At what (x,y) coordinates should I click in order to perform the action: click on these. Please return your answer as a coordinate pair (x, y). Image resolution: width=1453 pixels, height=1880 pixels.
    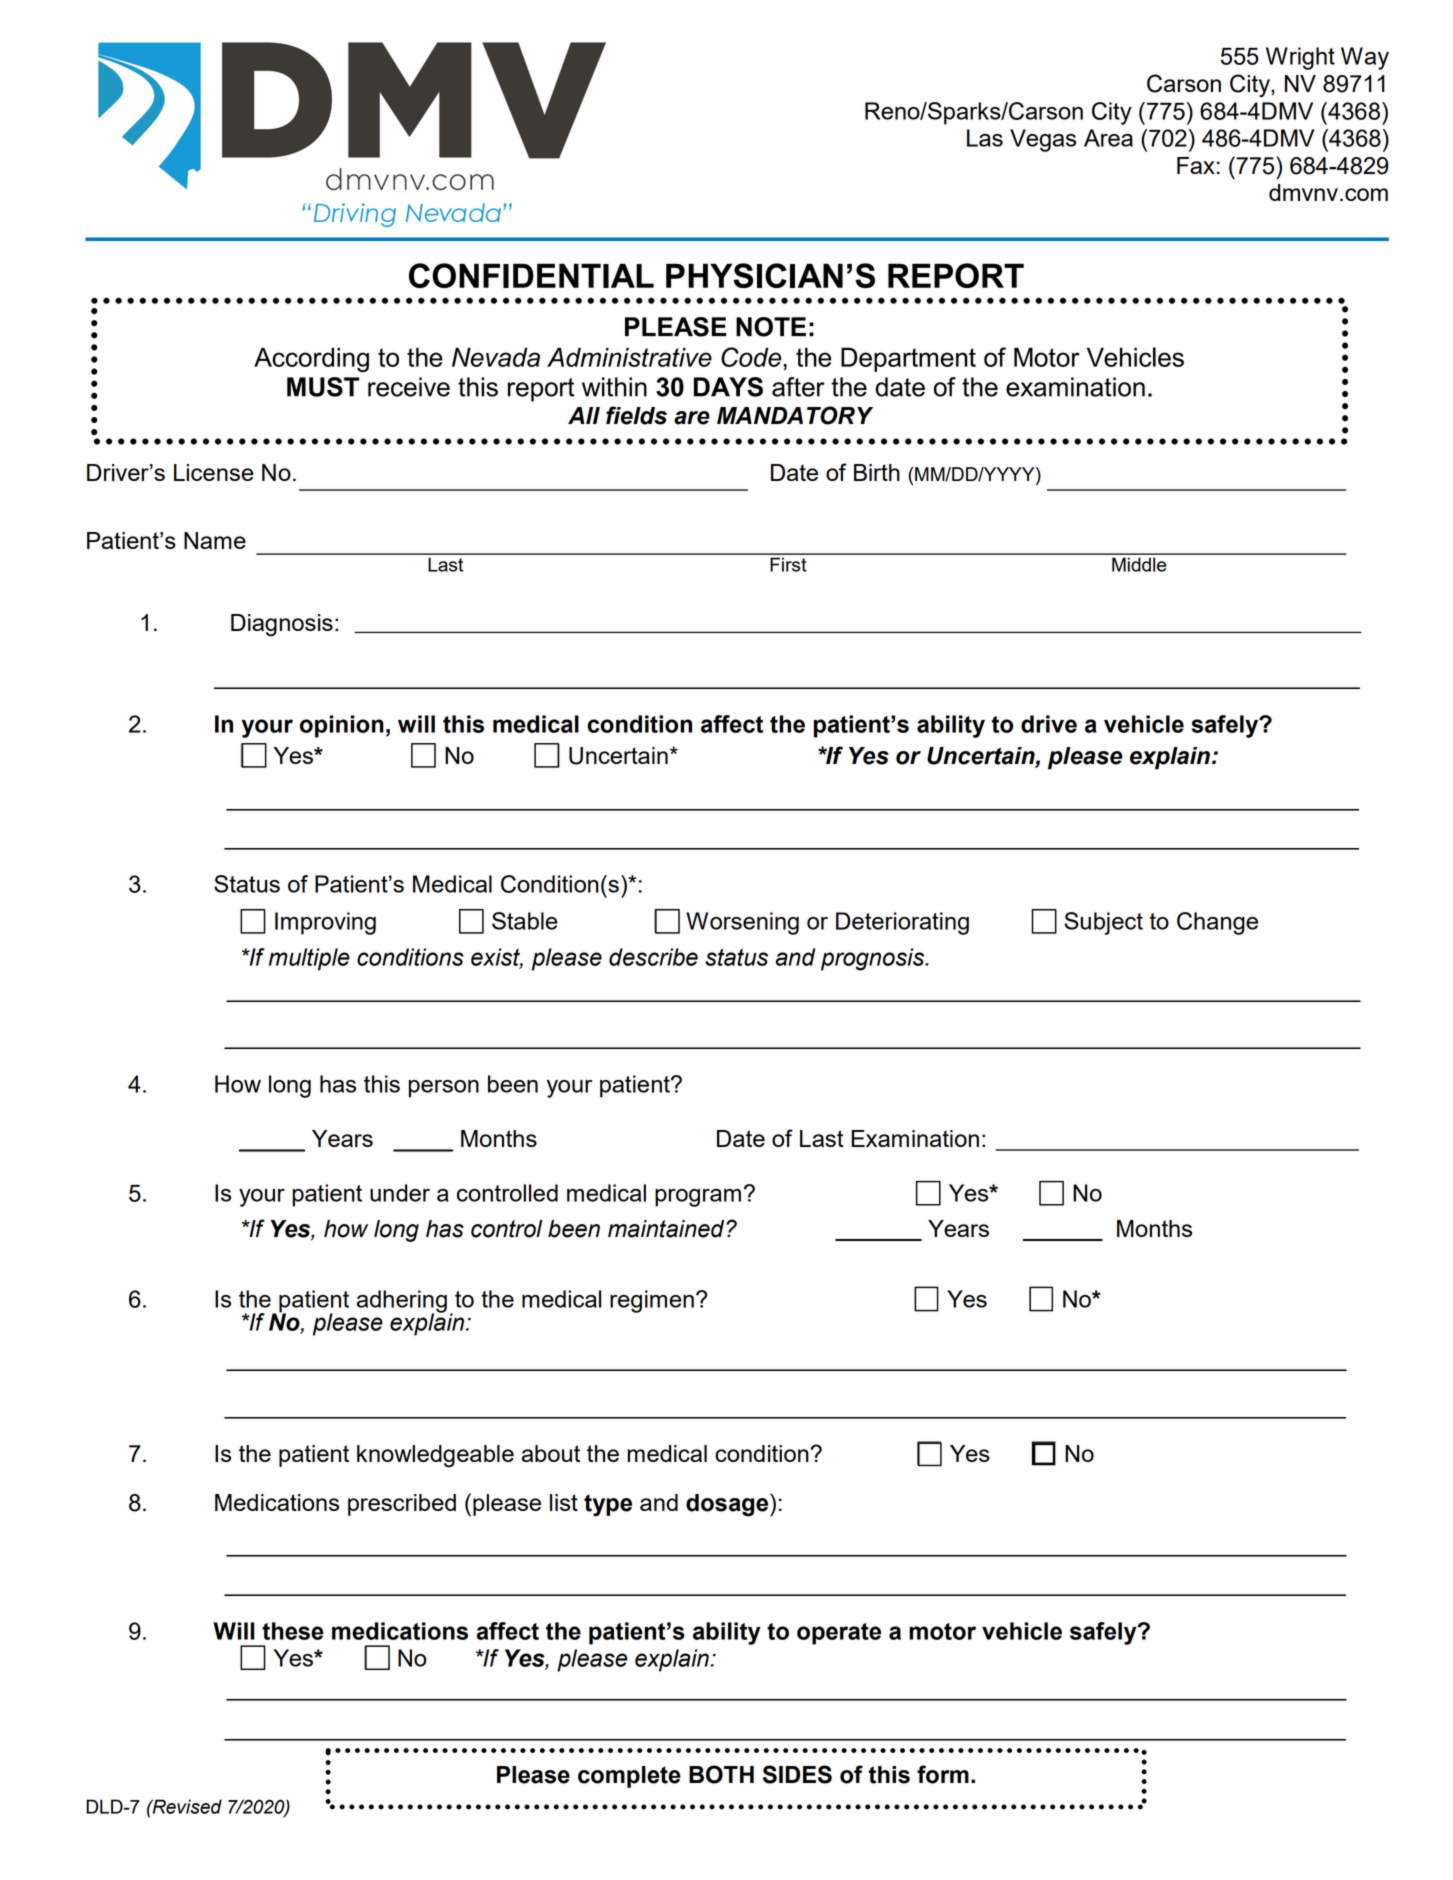
    Looking at the image, I should click on (293, 1631).
